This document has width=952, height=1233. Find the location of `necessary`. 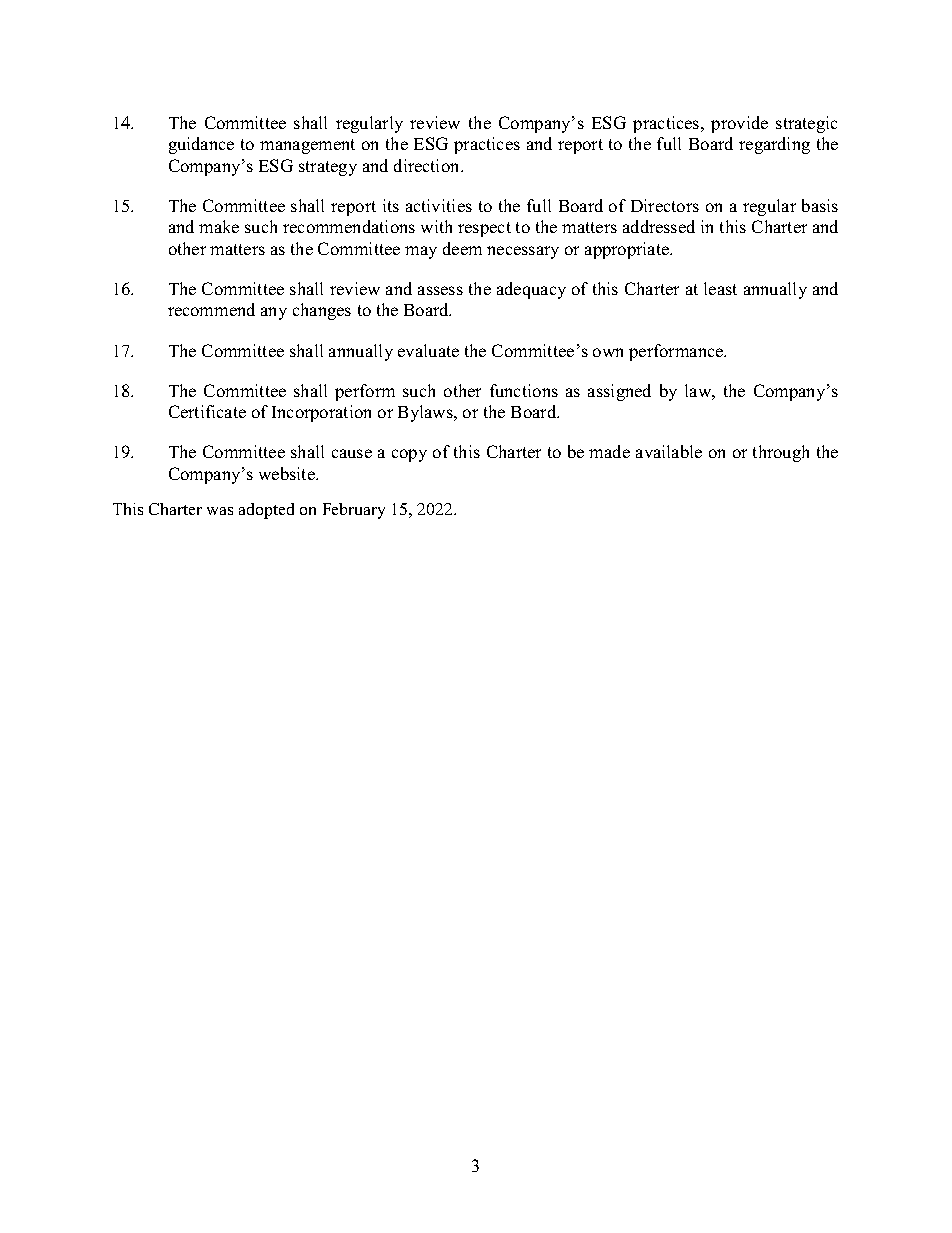

necessary is located at coordinates (523, 252).
